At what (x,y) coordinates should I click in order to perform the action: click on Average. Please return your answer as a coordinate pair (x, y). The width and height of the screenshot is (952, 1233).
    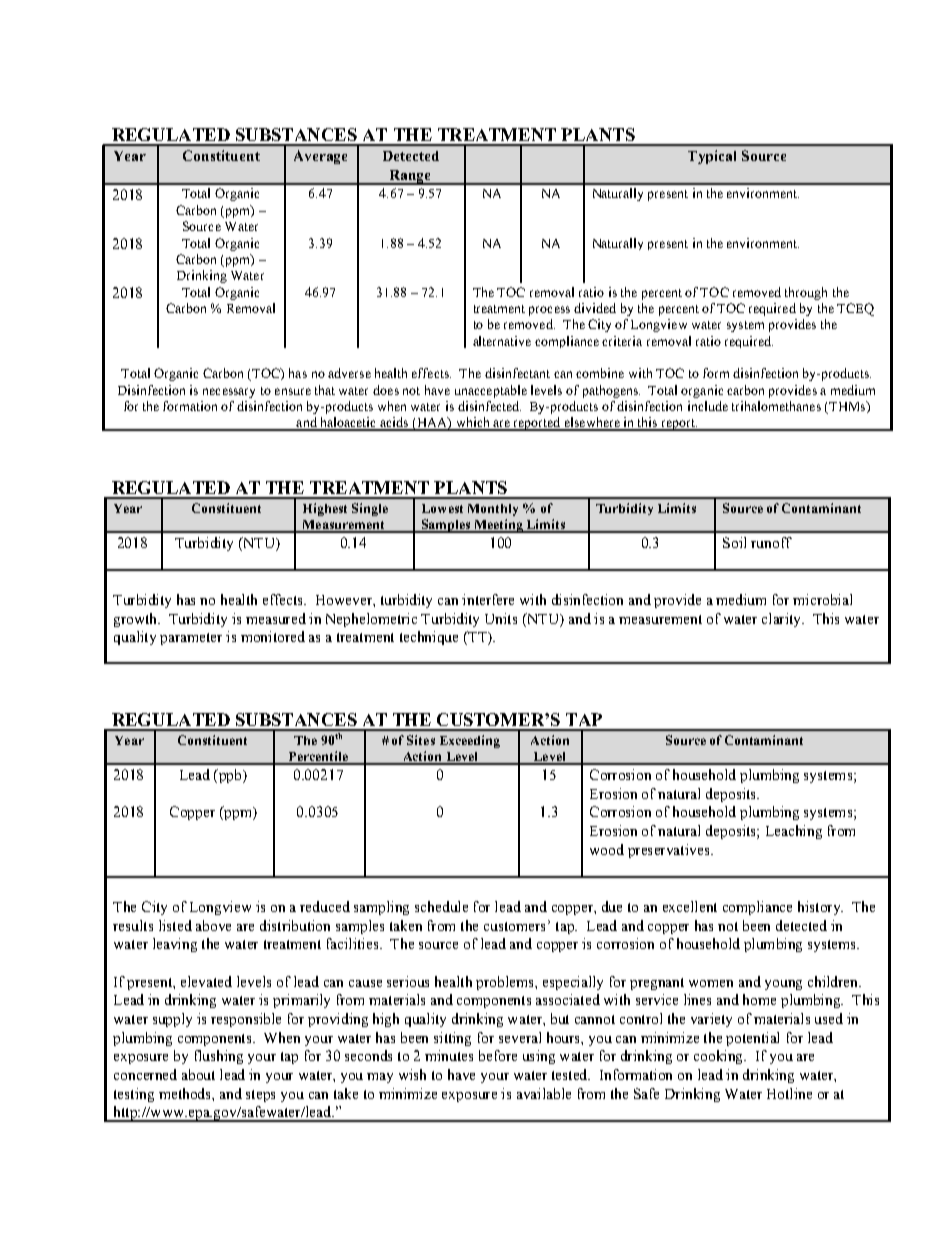
    Looking at the image, I should click on (320, 157).
